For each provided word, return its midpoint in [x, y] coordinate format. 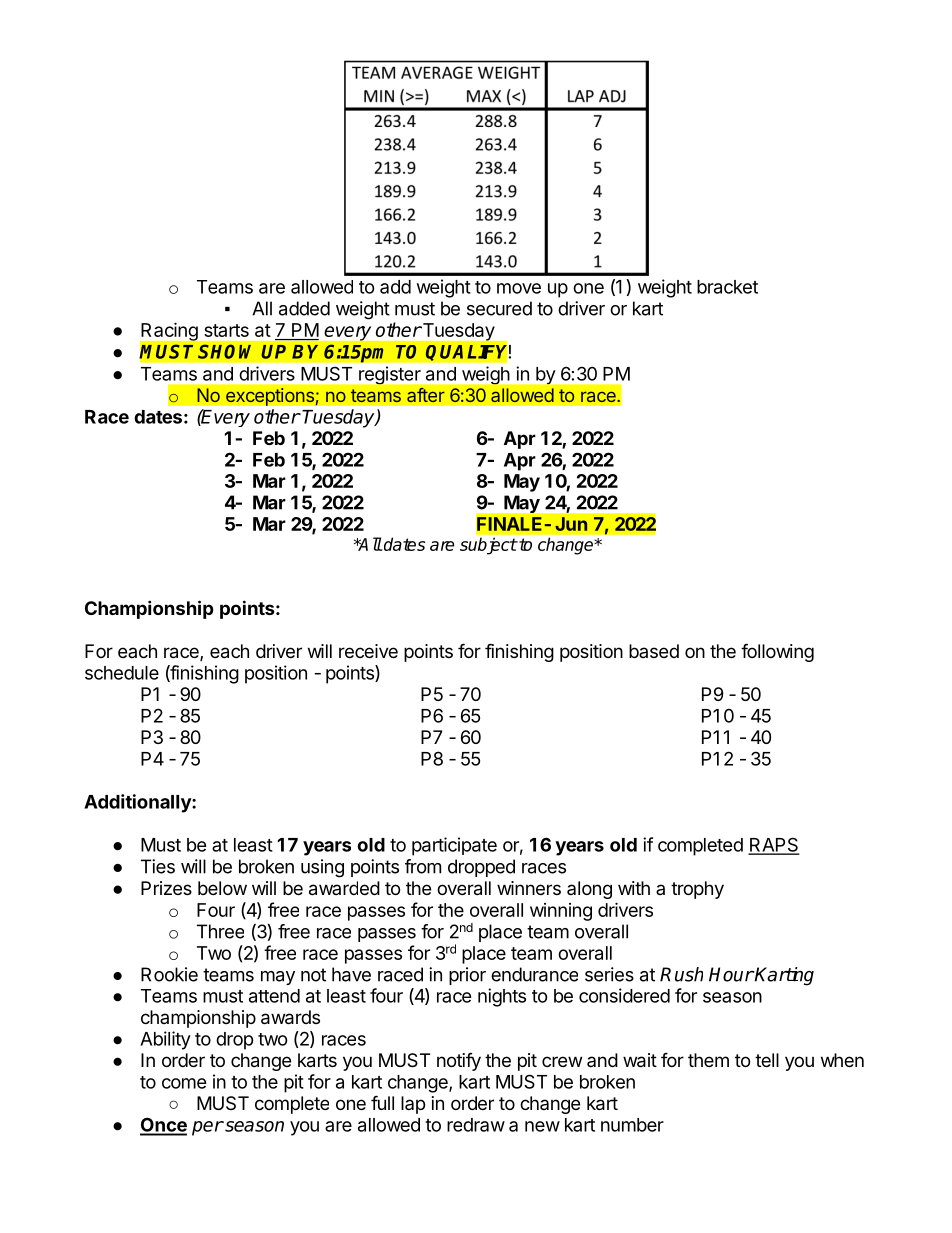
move [519, 288]
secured [499, 308]
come [184, 1083]
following [777, 652]
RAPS [773, 845]
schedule [122, 673]
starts [226, 330]
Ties [158, 866]
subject [488, 546]
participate [454, 846]
